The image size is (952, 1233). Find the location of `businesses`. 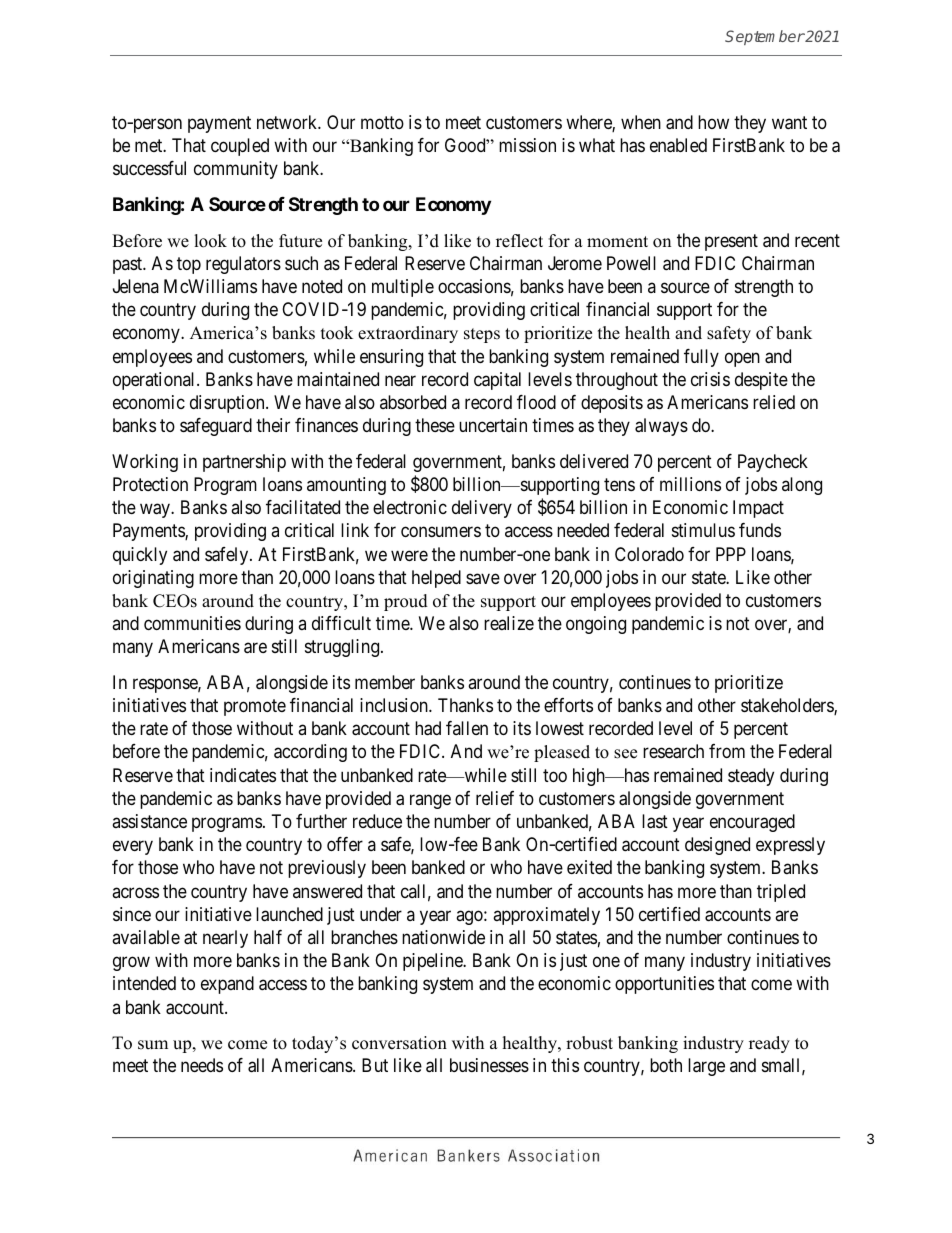

businesses is located at coordinates (489, 1065).
